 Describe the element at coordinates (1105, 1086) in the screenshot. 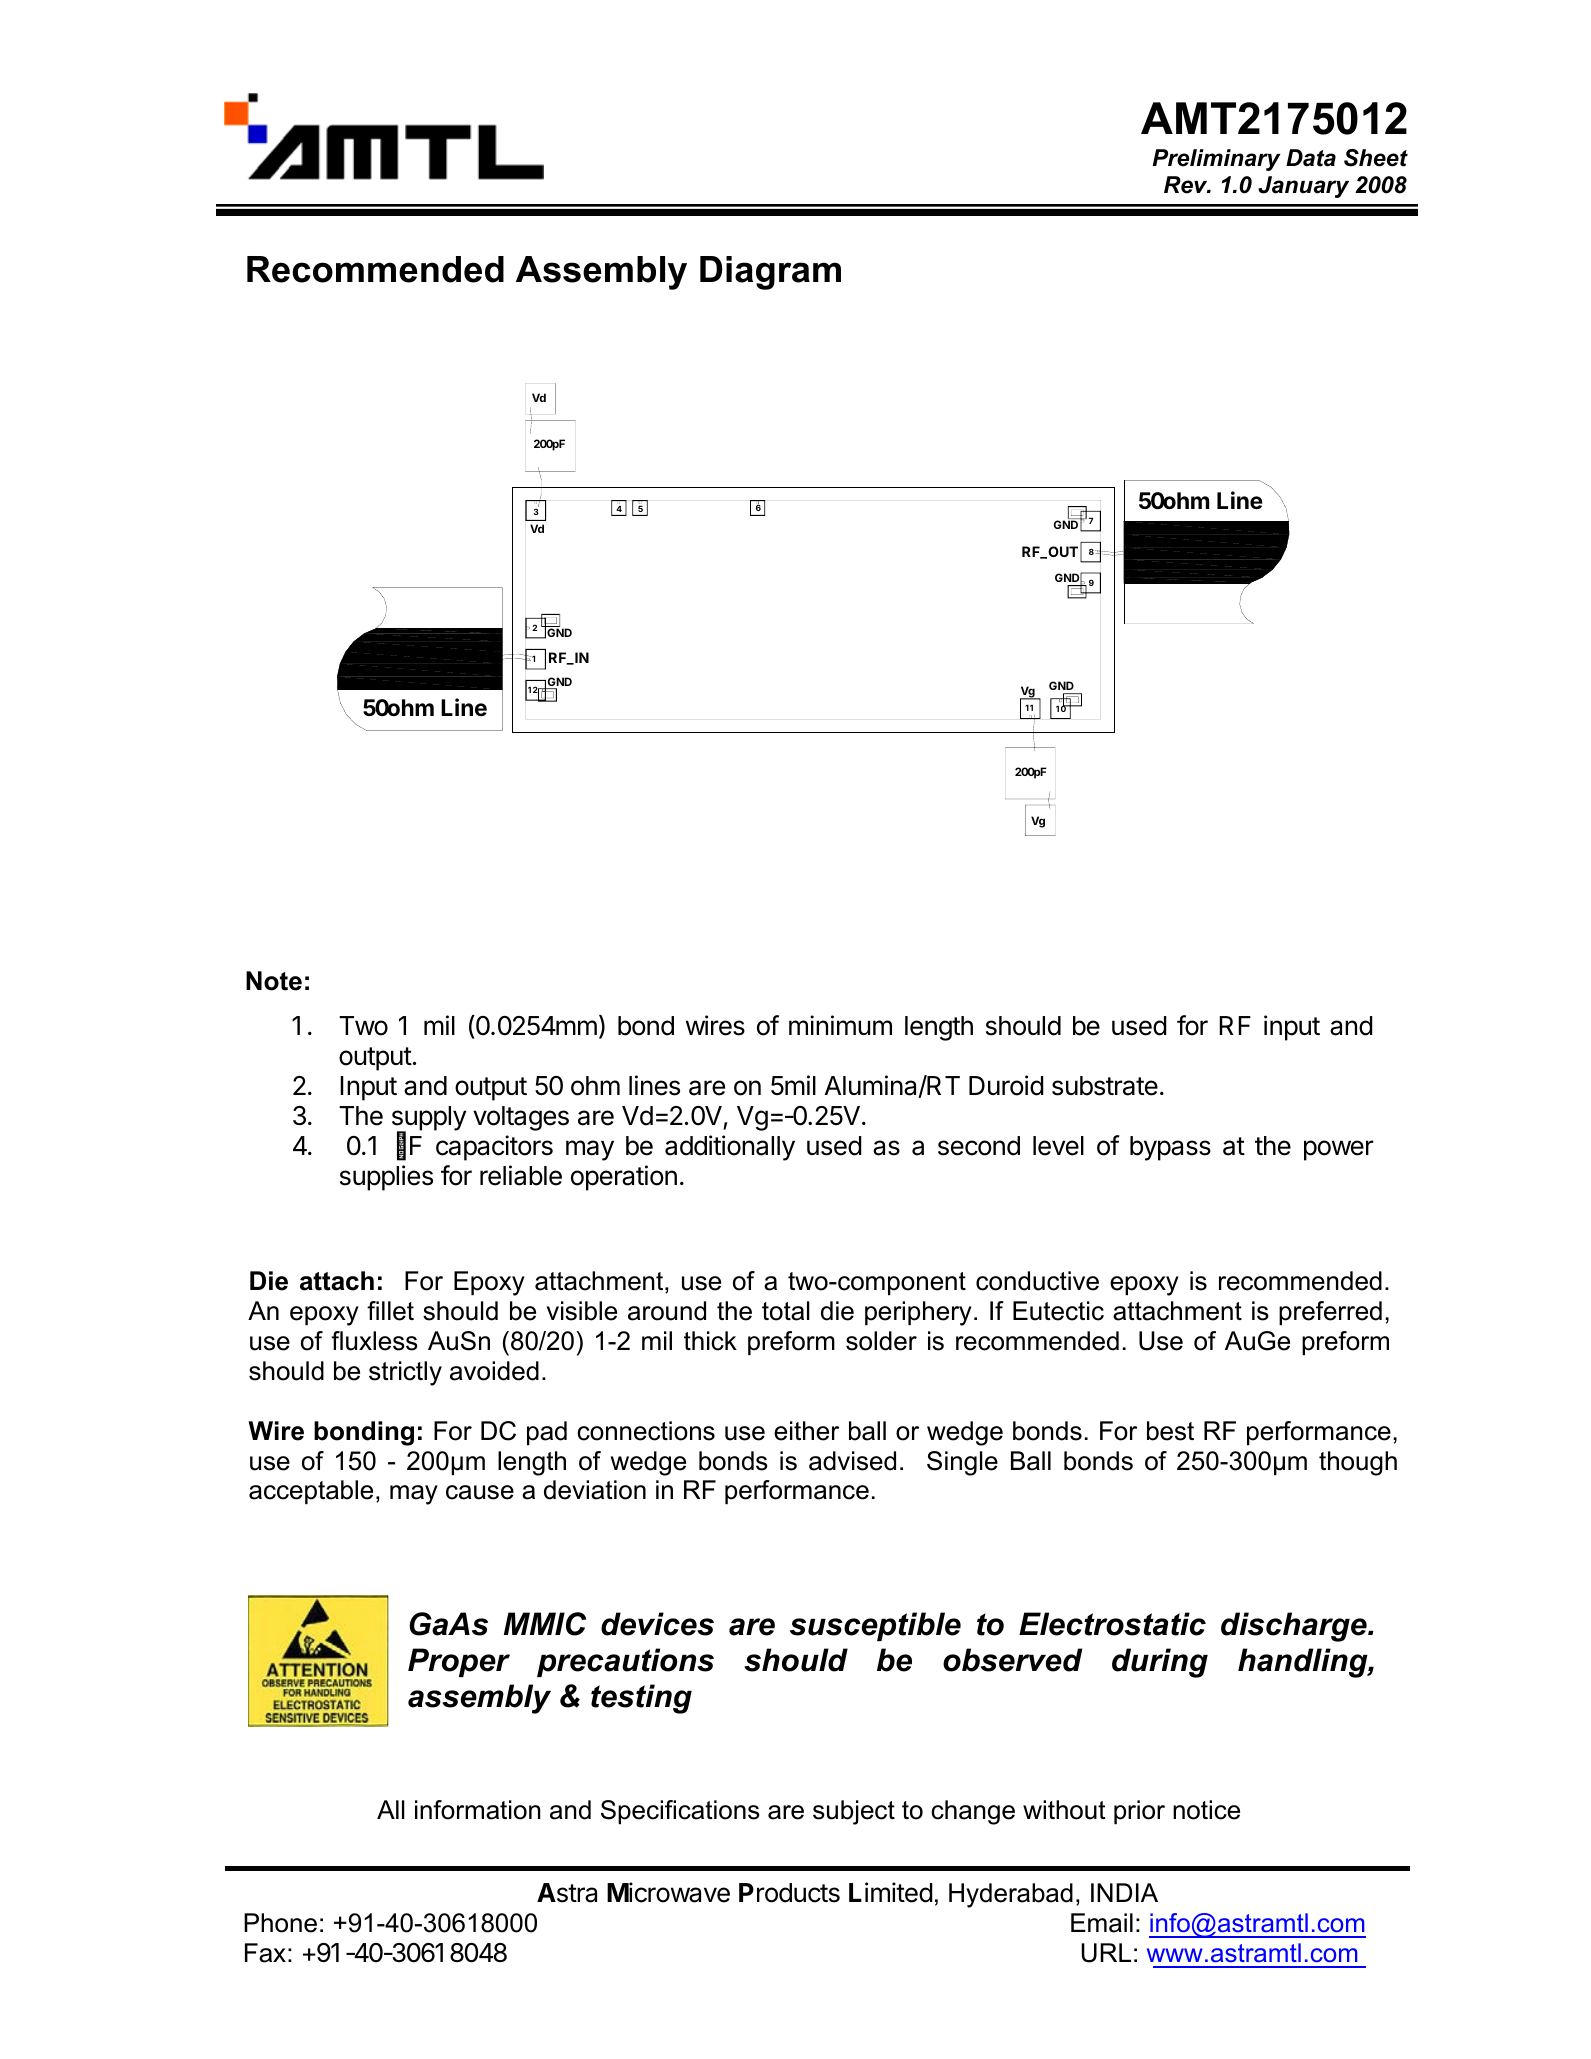

I see `substrate` at that location.
